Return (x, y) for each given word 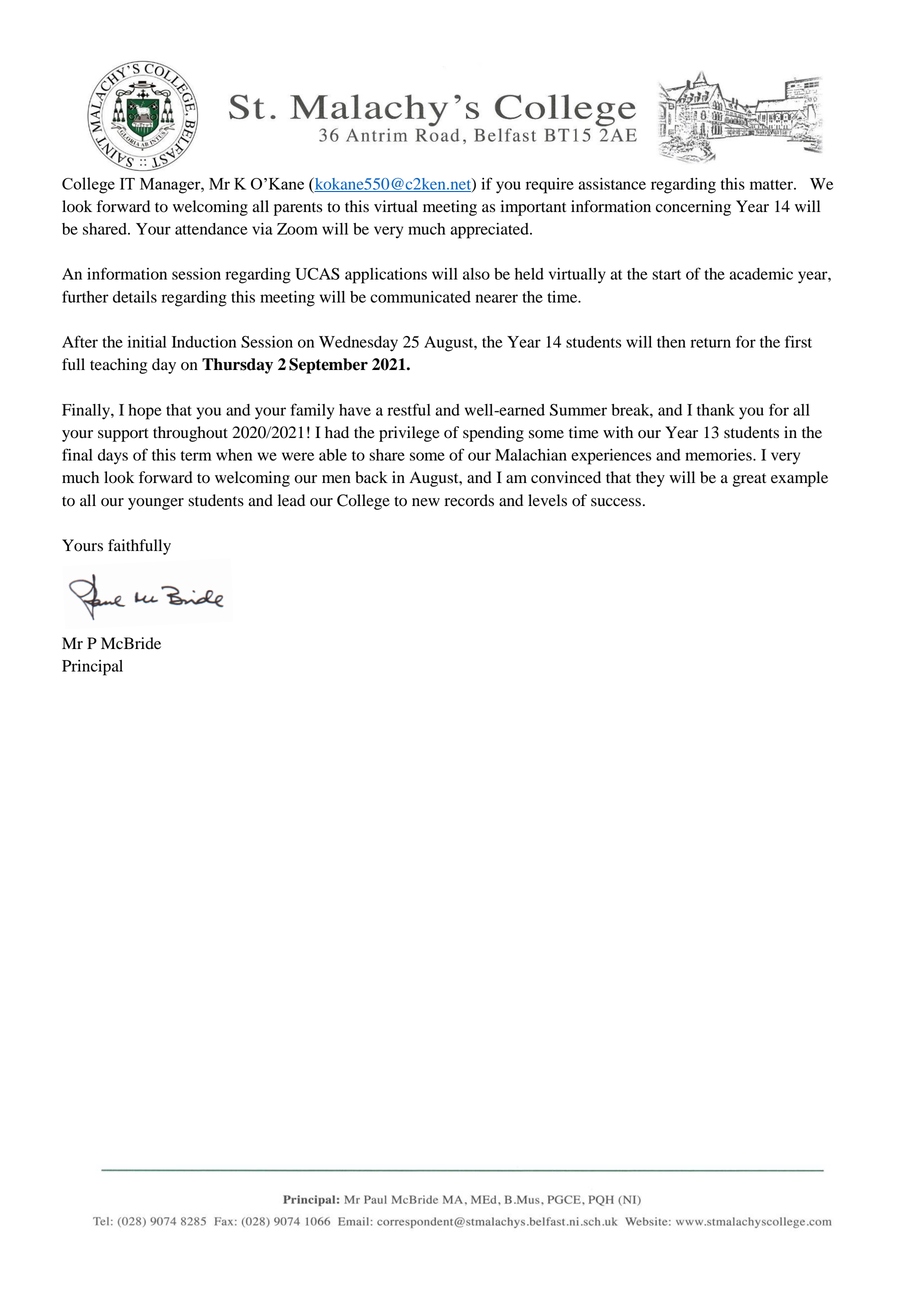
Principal (92, 668)
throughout (190, 434)
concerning (693, 208)
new (426, 502)
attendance (211, 229)
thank (716, 410)
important (533, 208)
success (616, 502)
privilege (409, 434)
